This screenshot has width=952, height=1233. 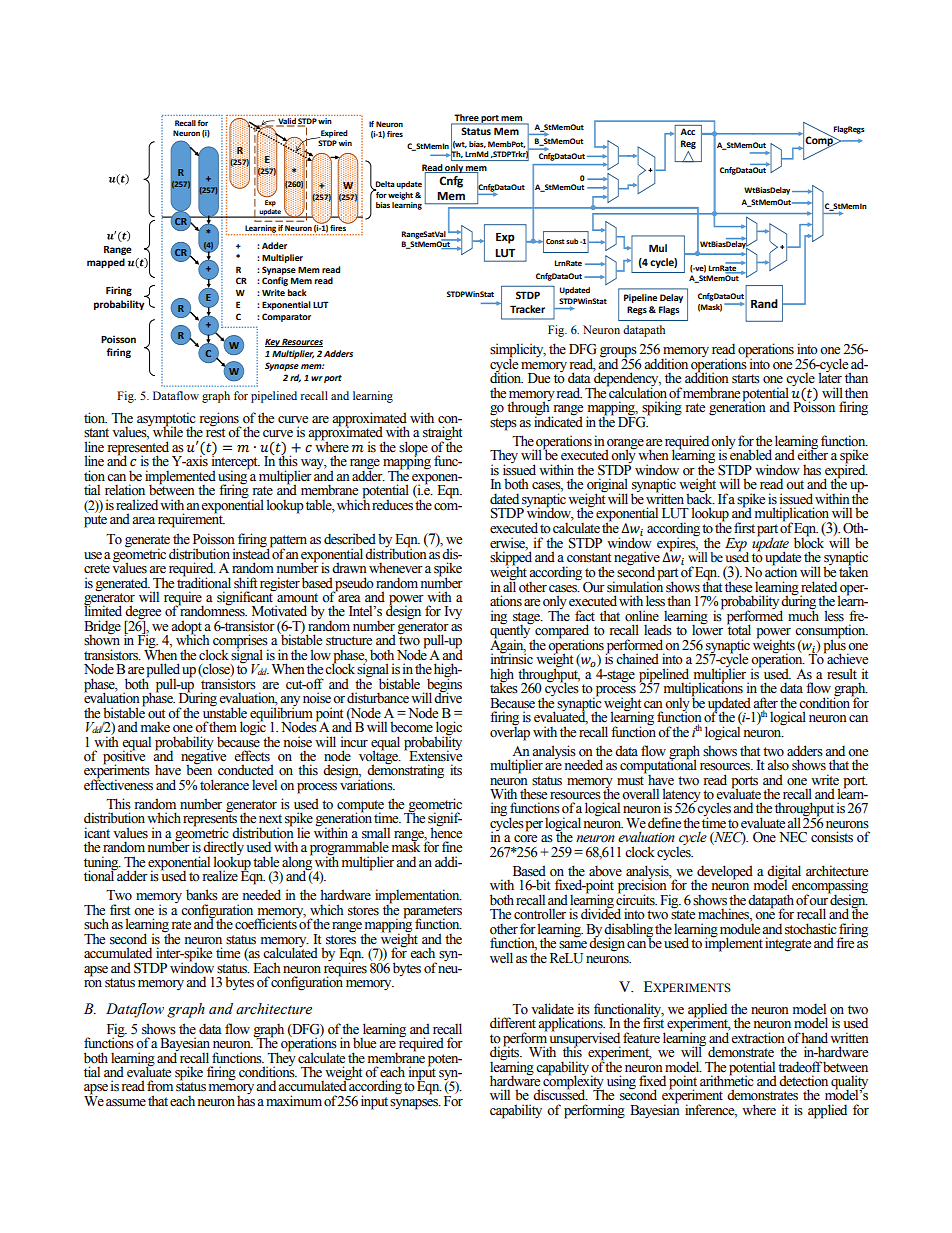 I want to click on digits, so click(x=506, y=1053).
